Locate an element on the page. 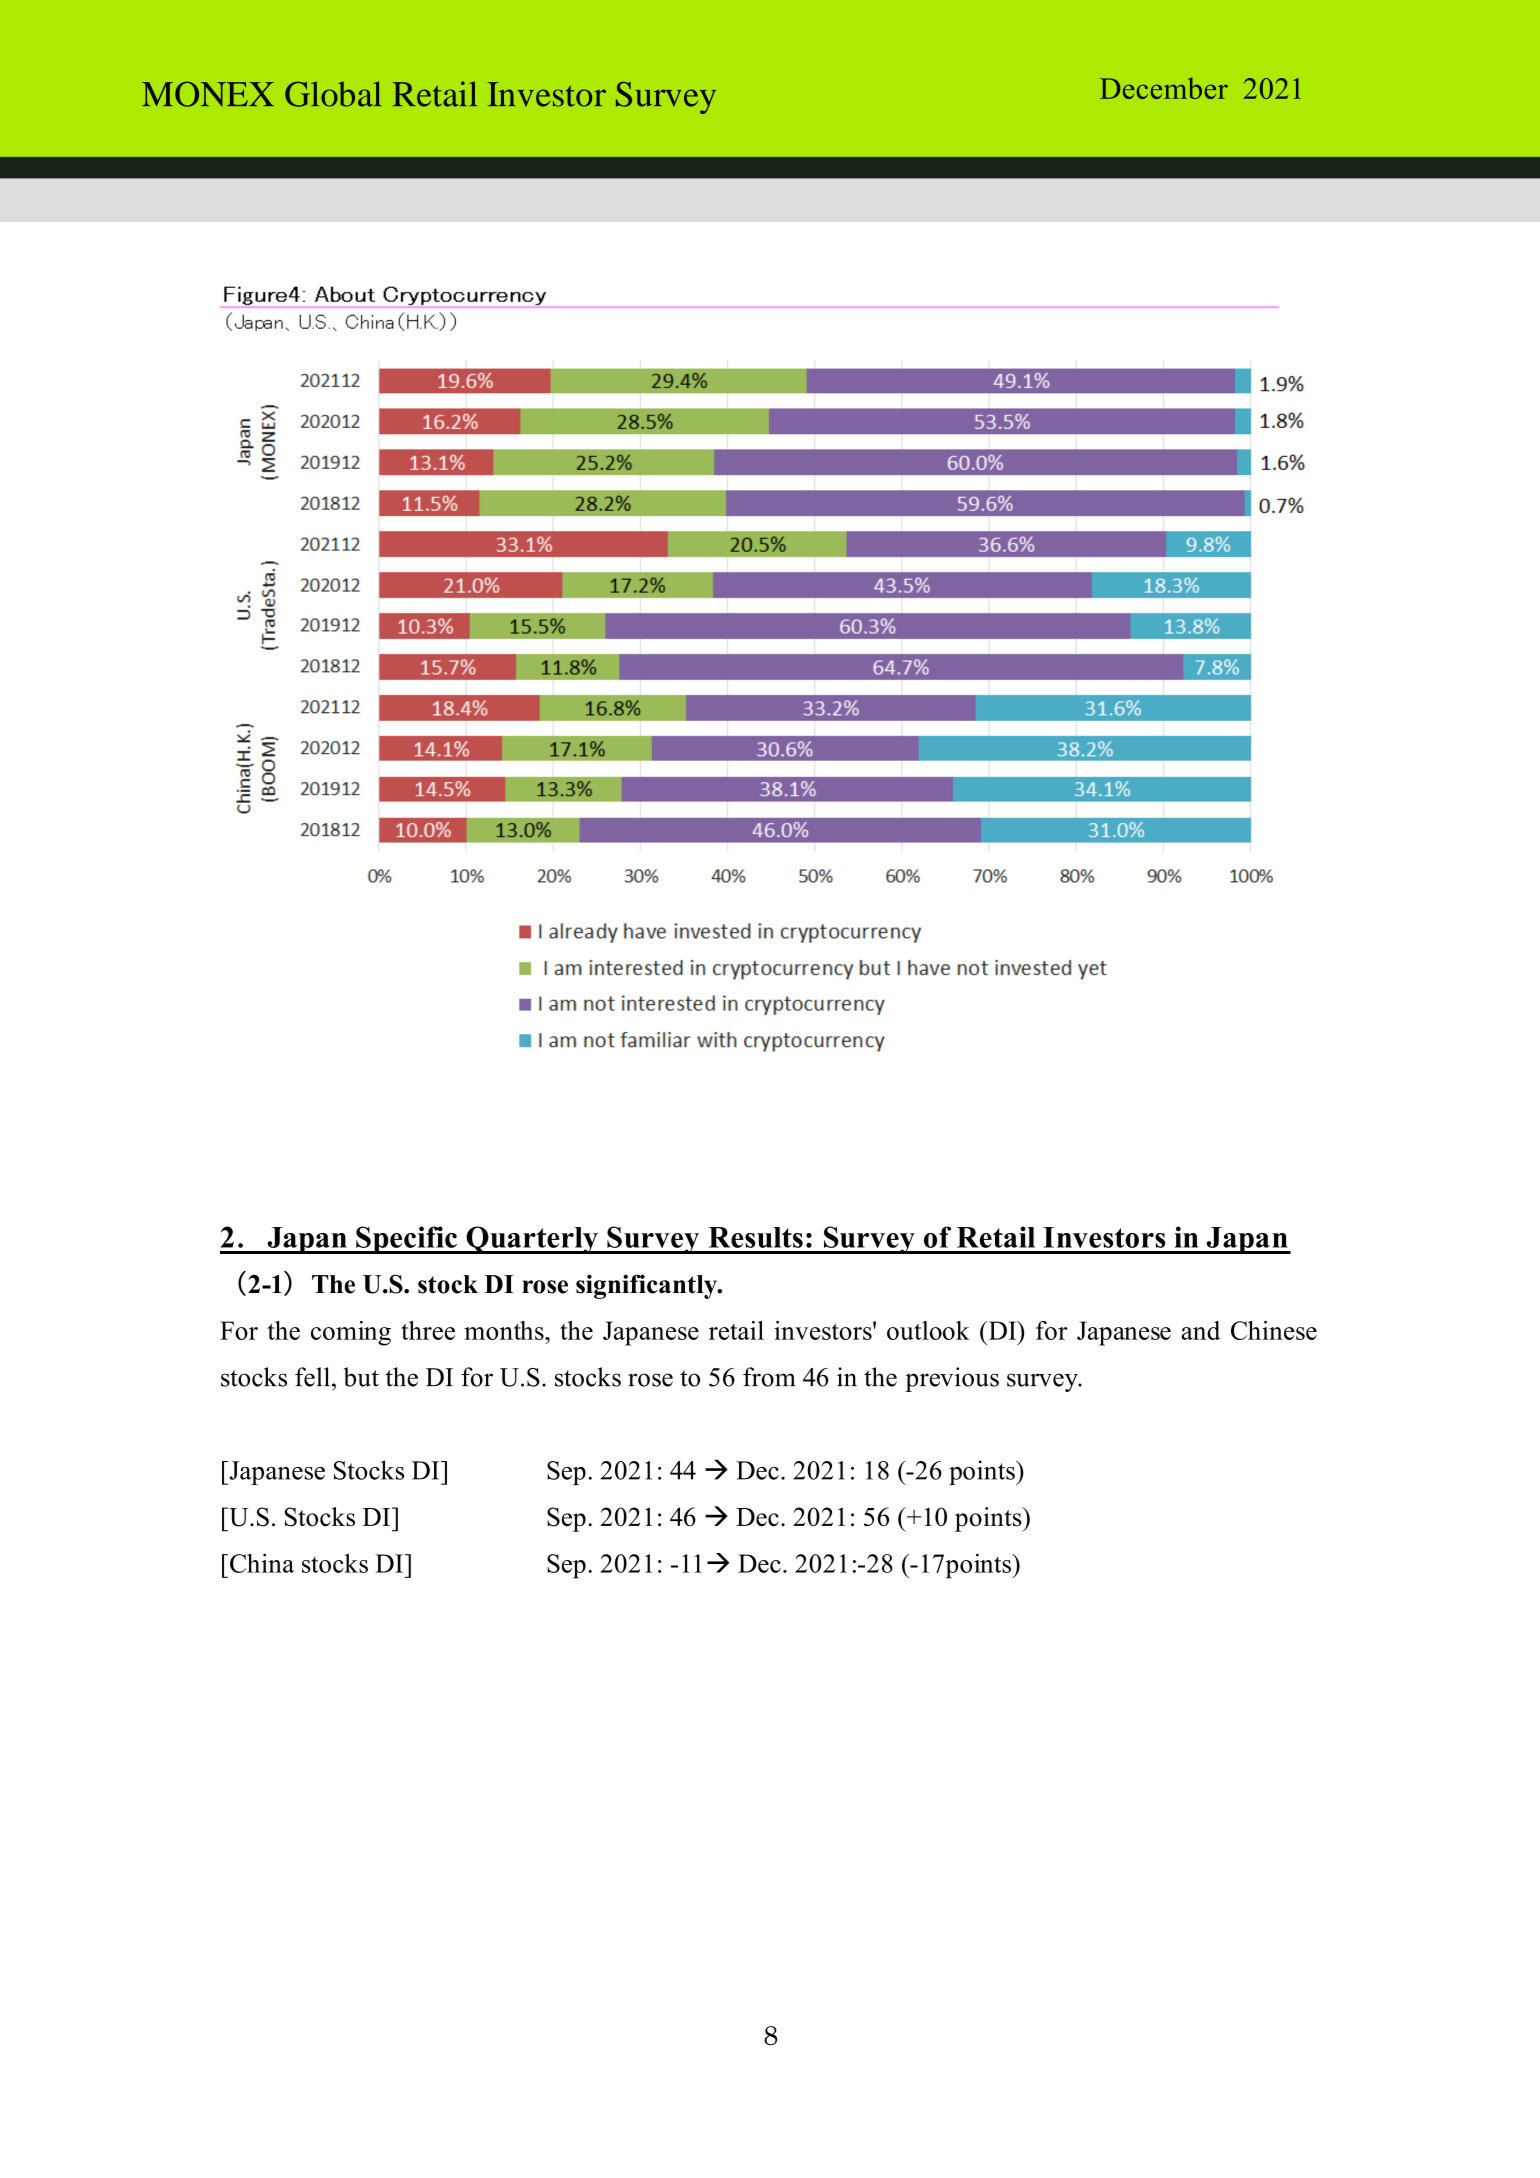 This page has height=2178, width=1540. months is located at coordinates (505, 1330).
